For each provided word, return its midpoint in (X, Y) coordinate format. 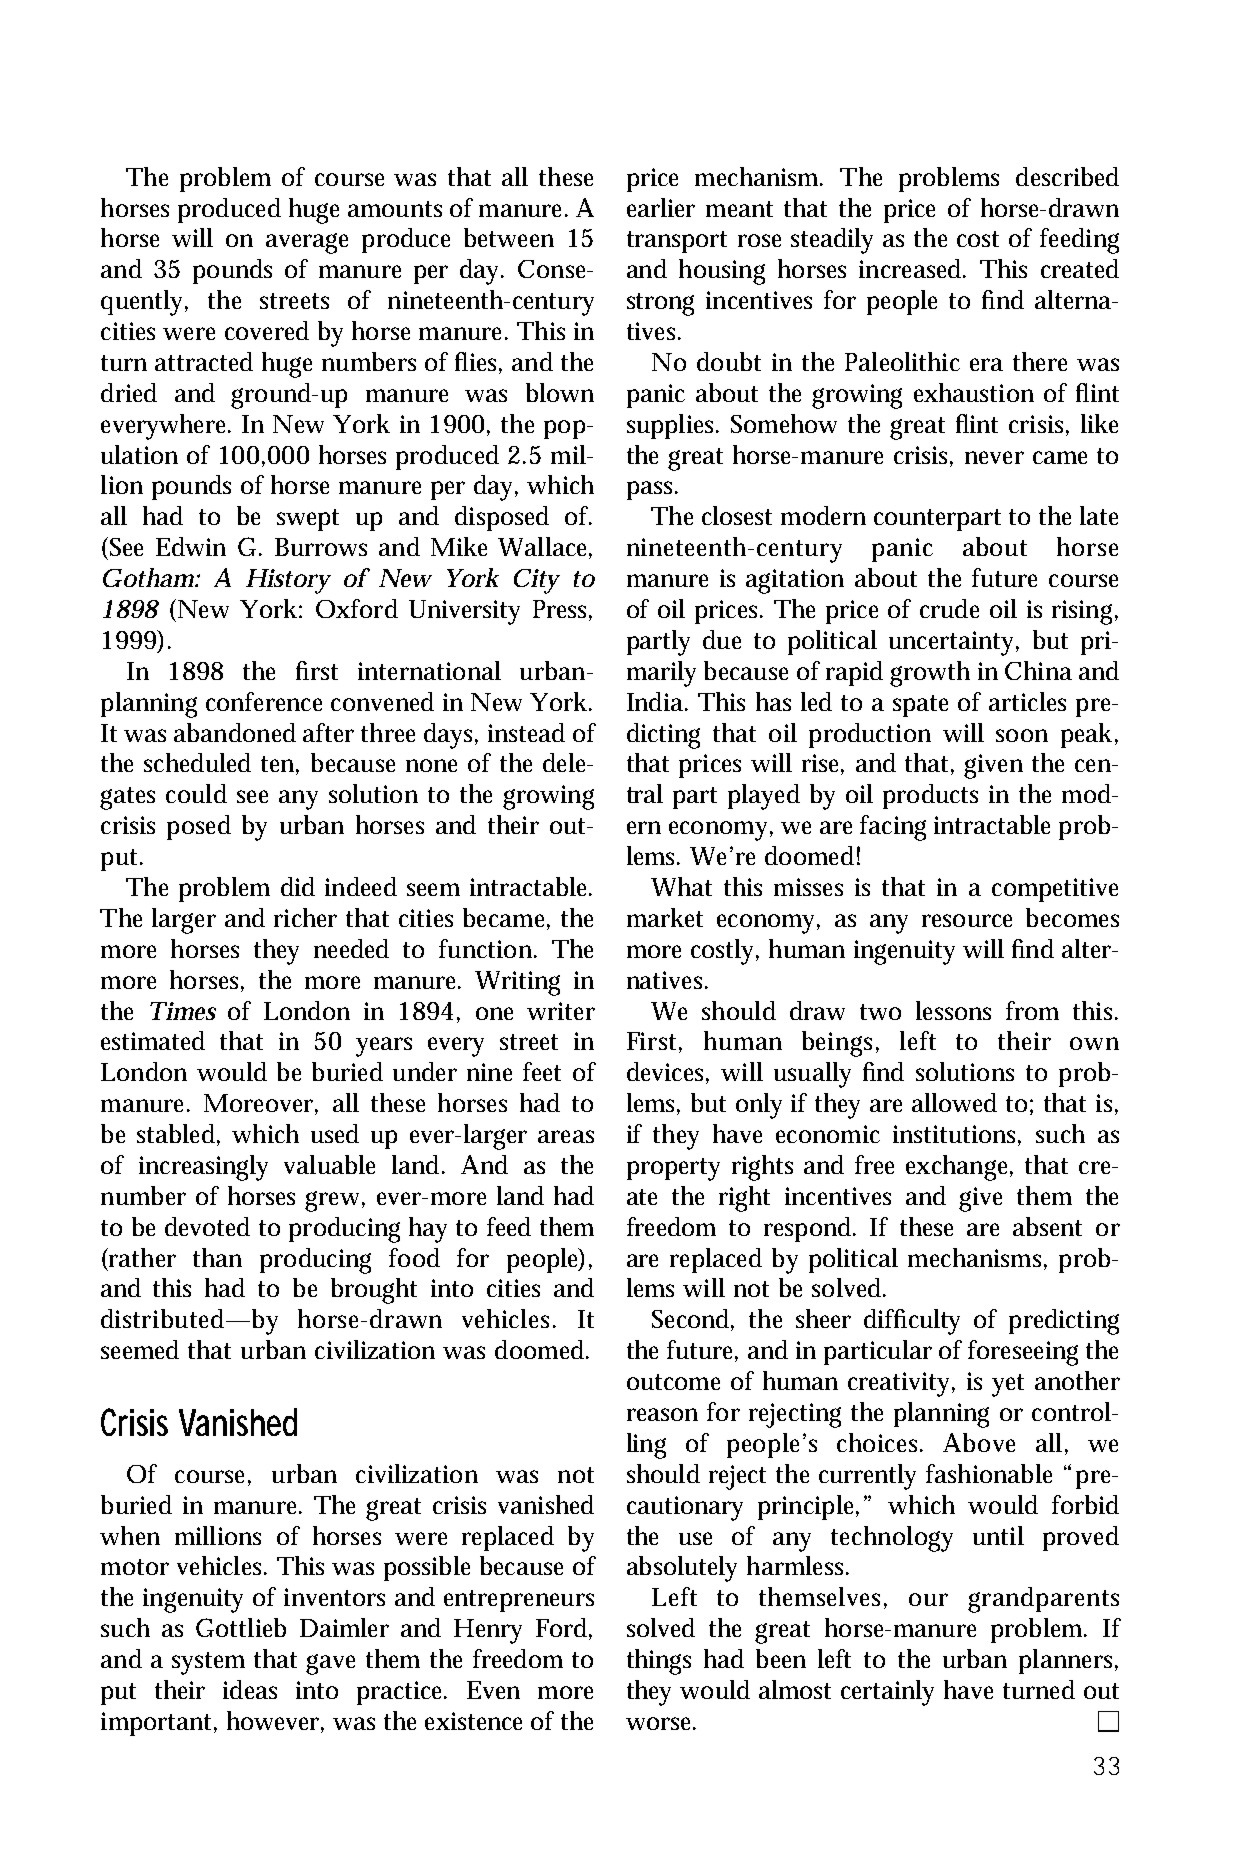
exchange (959, 1168)
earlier (661, 207)
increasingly (203, 1168)
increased (912, 268)
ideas (250, 1689)
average (307, 243)
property (673, 1169)
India (657, 701)
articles (1027, 701)
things (659, 1662)
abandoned (235, 732)
